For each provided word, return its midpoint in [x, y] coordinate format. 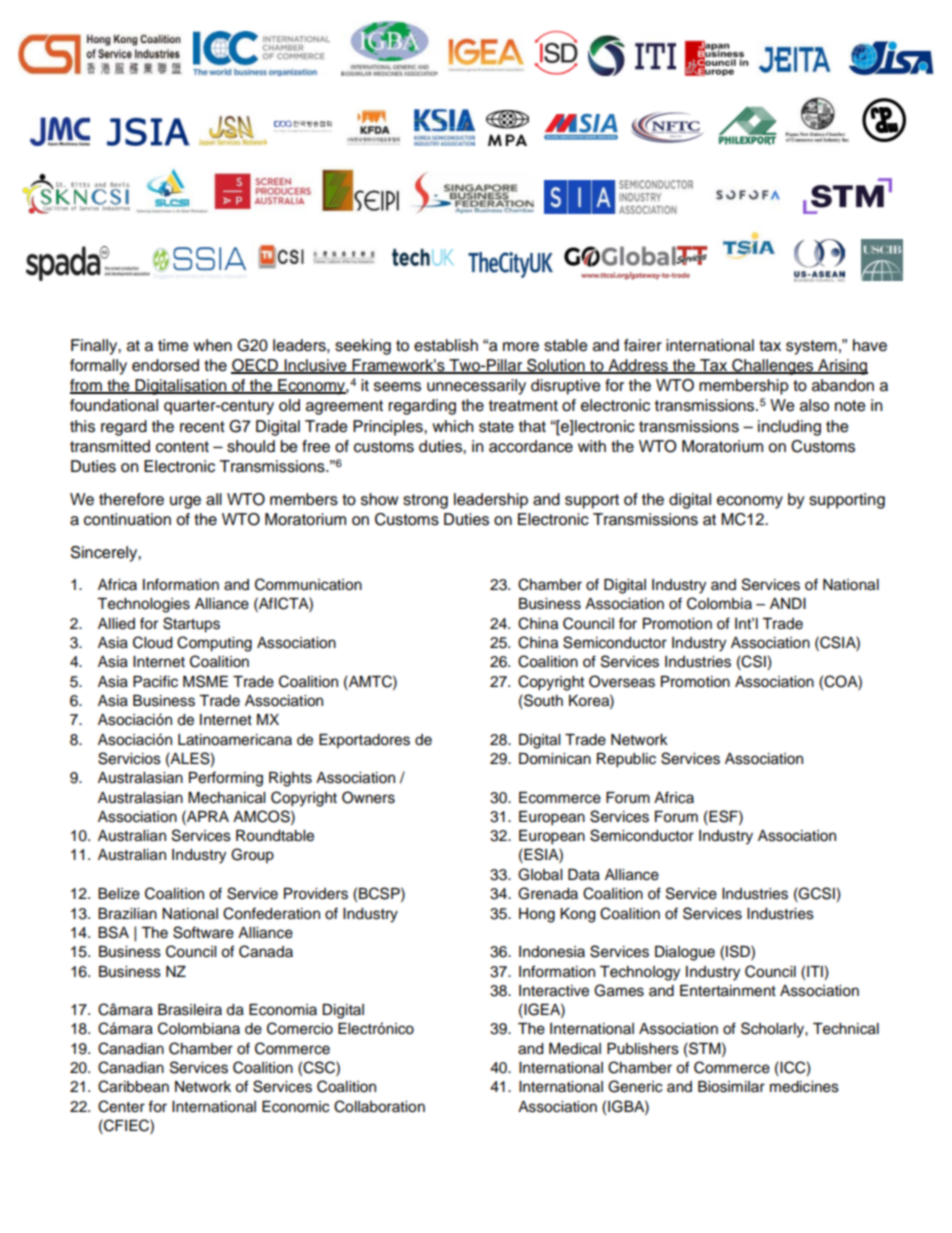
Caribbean [133, 1086]
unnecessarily [476, 387]
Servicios [129, 758]
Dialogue [685, 953]
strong [425, 501]
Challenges [772, 367]
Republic [626, 760]
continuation [127, 519]
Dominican [555, 759]
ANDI [788, 603]
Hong [537, 915]
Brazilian [127, 914]
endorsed [165, 365]
